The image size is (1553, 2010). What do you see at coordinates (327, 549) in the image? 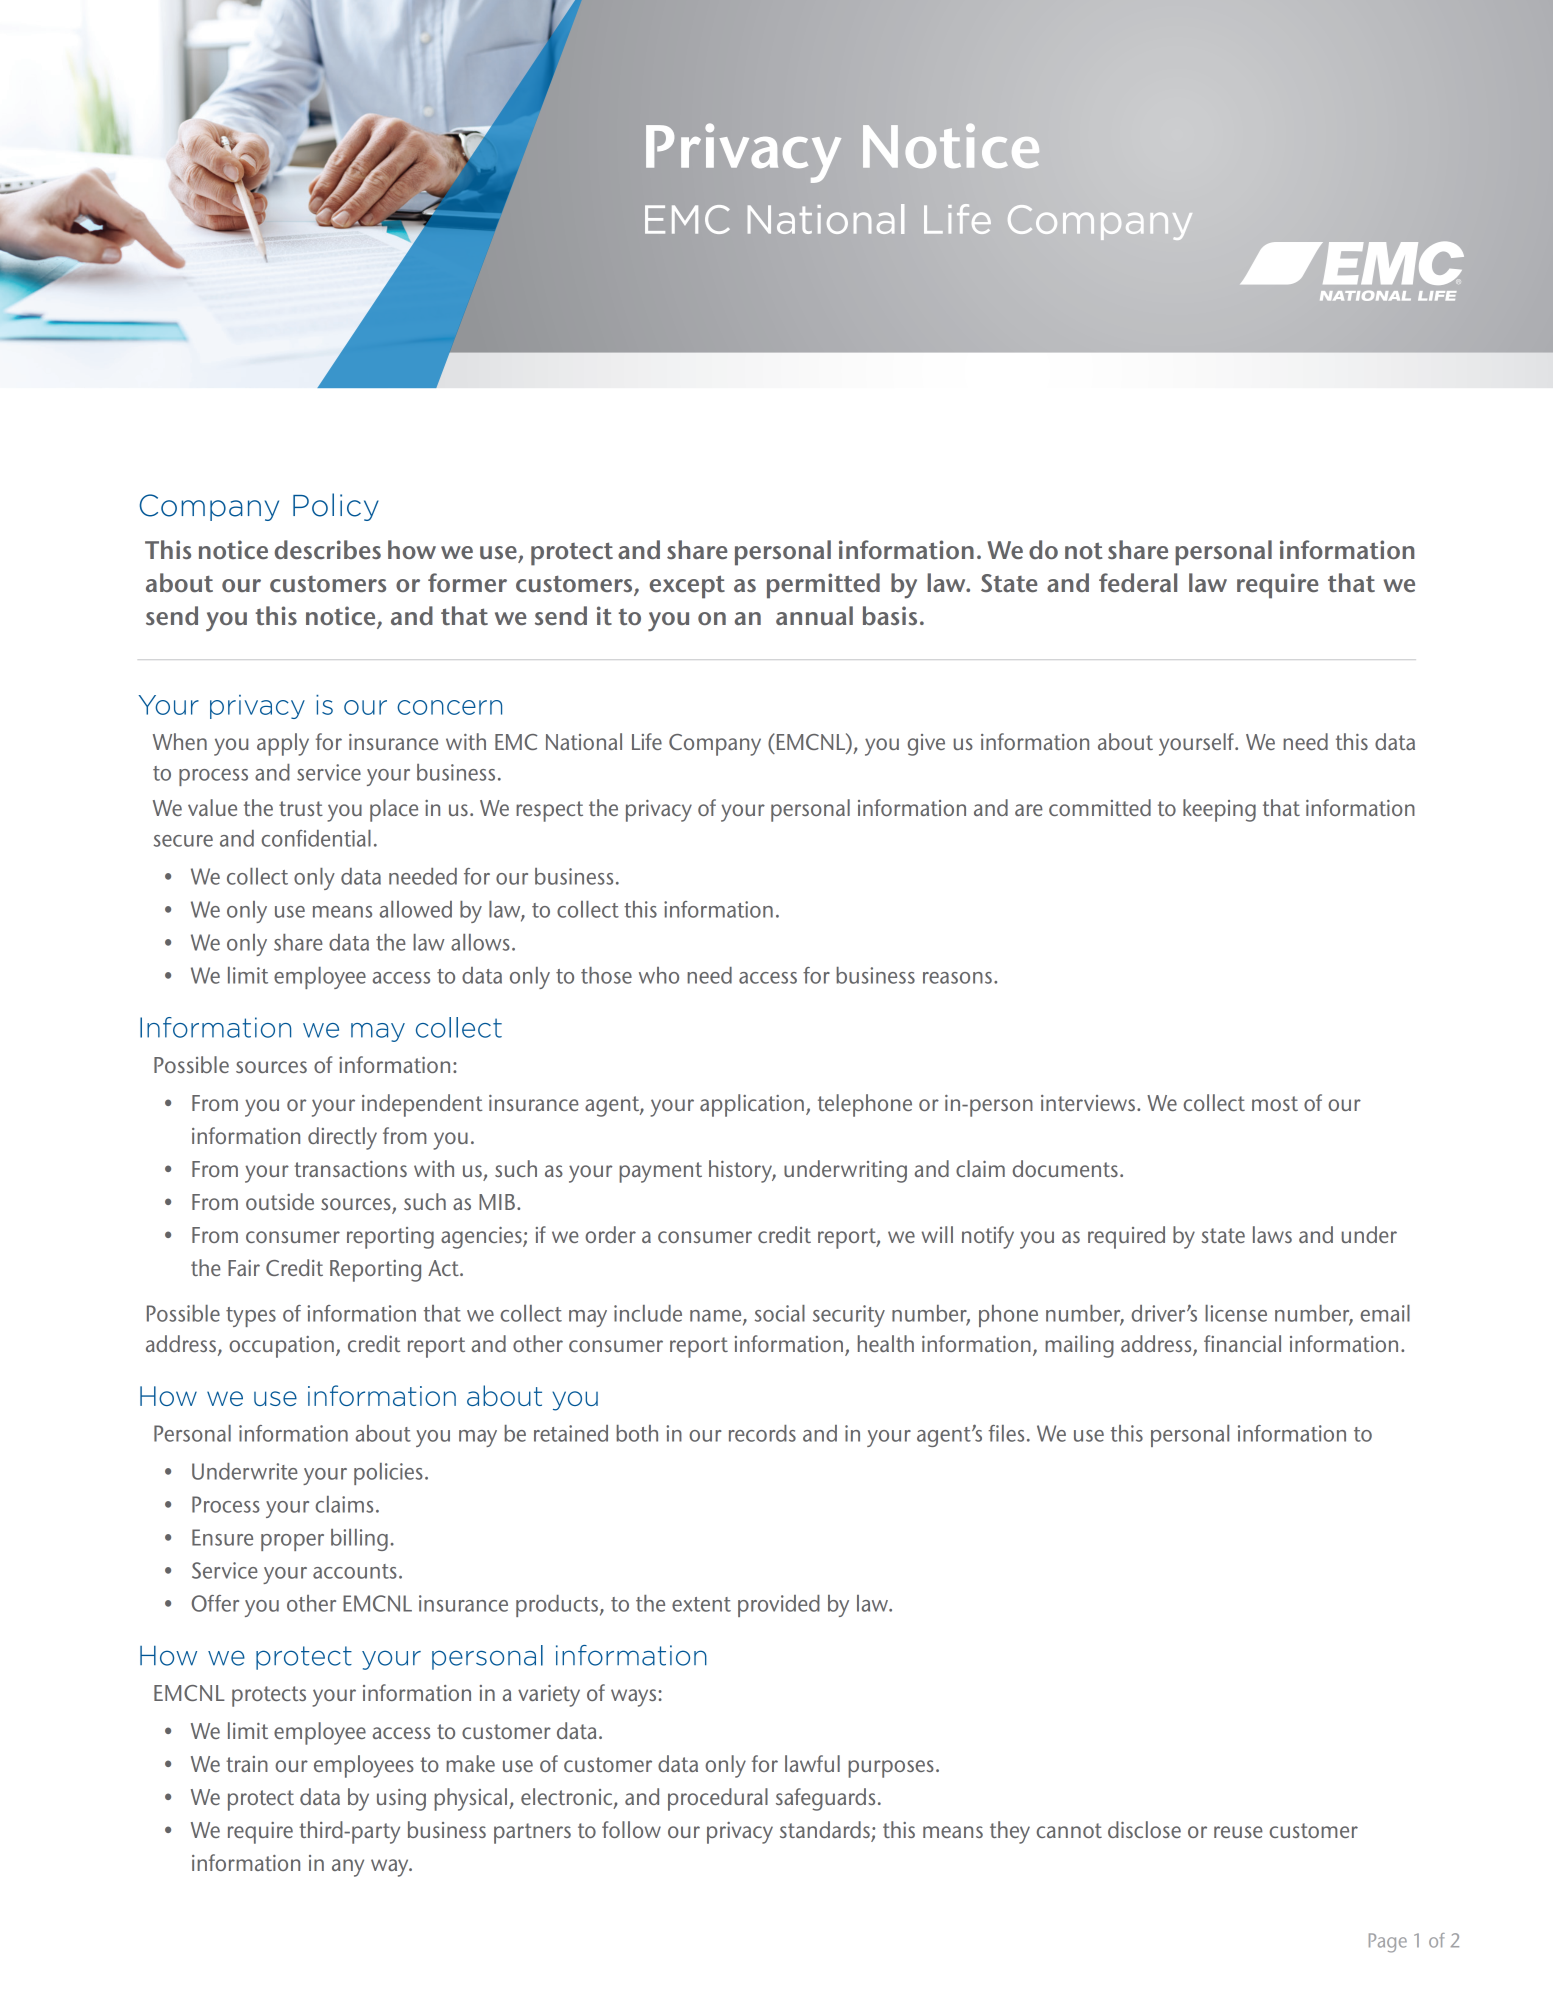
I see `describes` at bounding box center [327, 549].
